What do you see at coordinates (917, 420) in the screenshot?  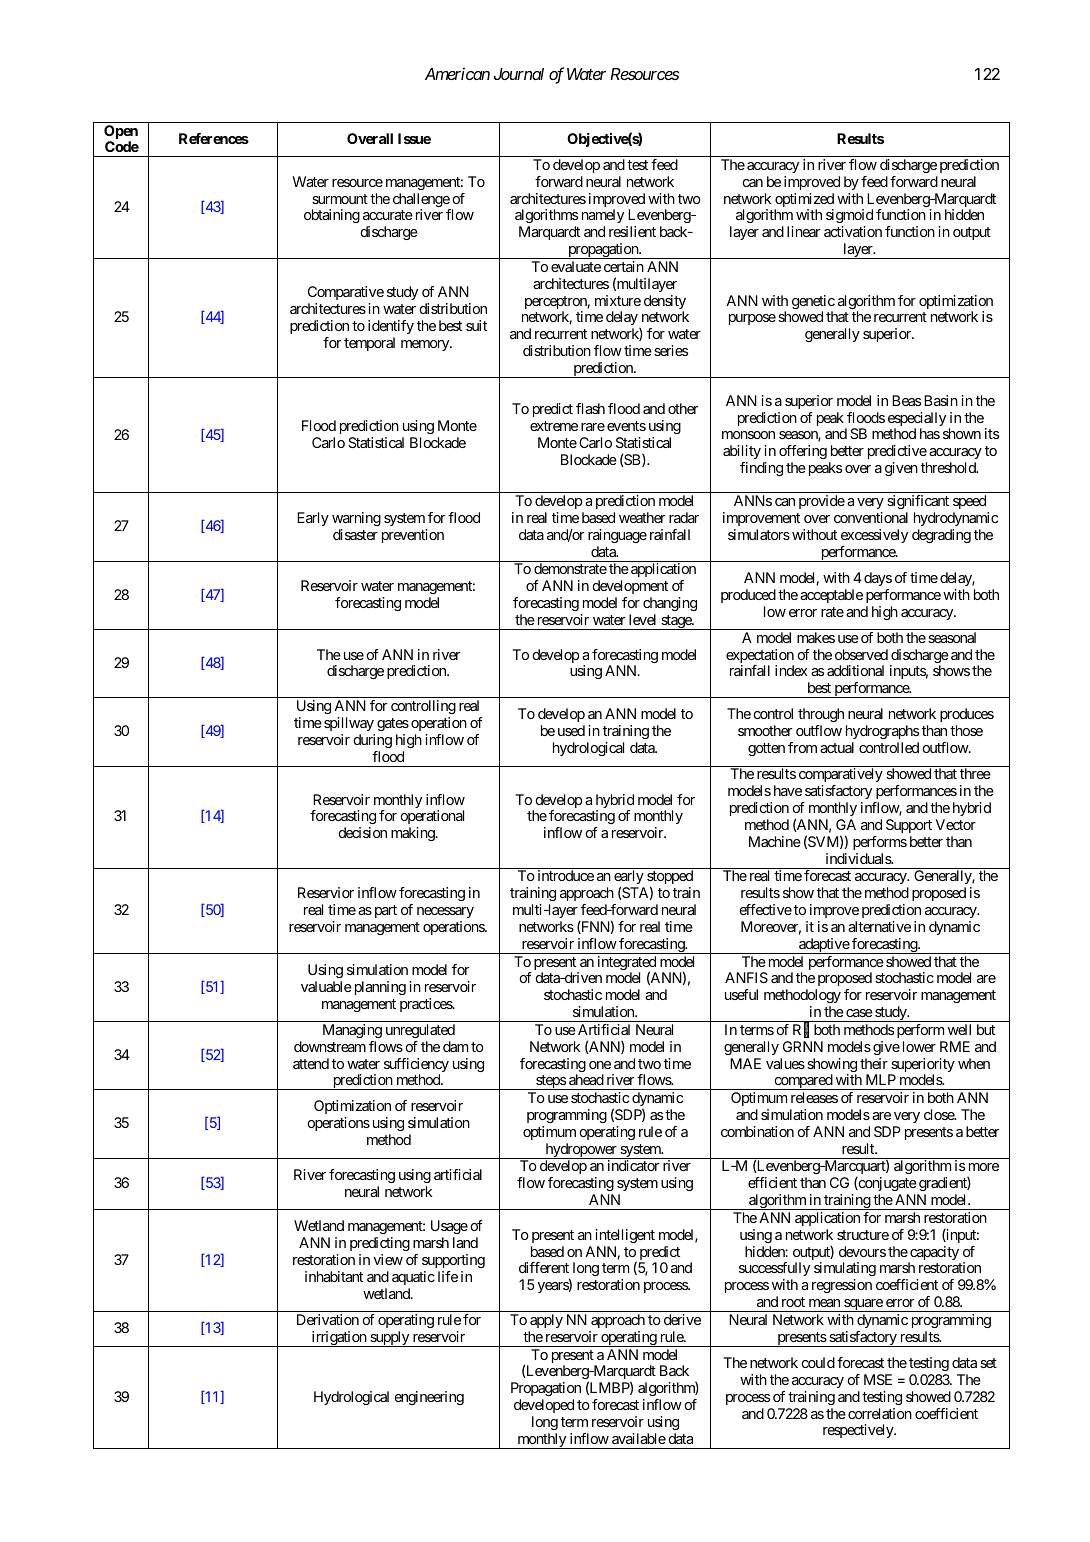 I see `especially` at bounding box center [917, 420].
